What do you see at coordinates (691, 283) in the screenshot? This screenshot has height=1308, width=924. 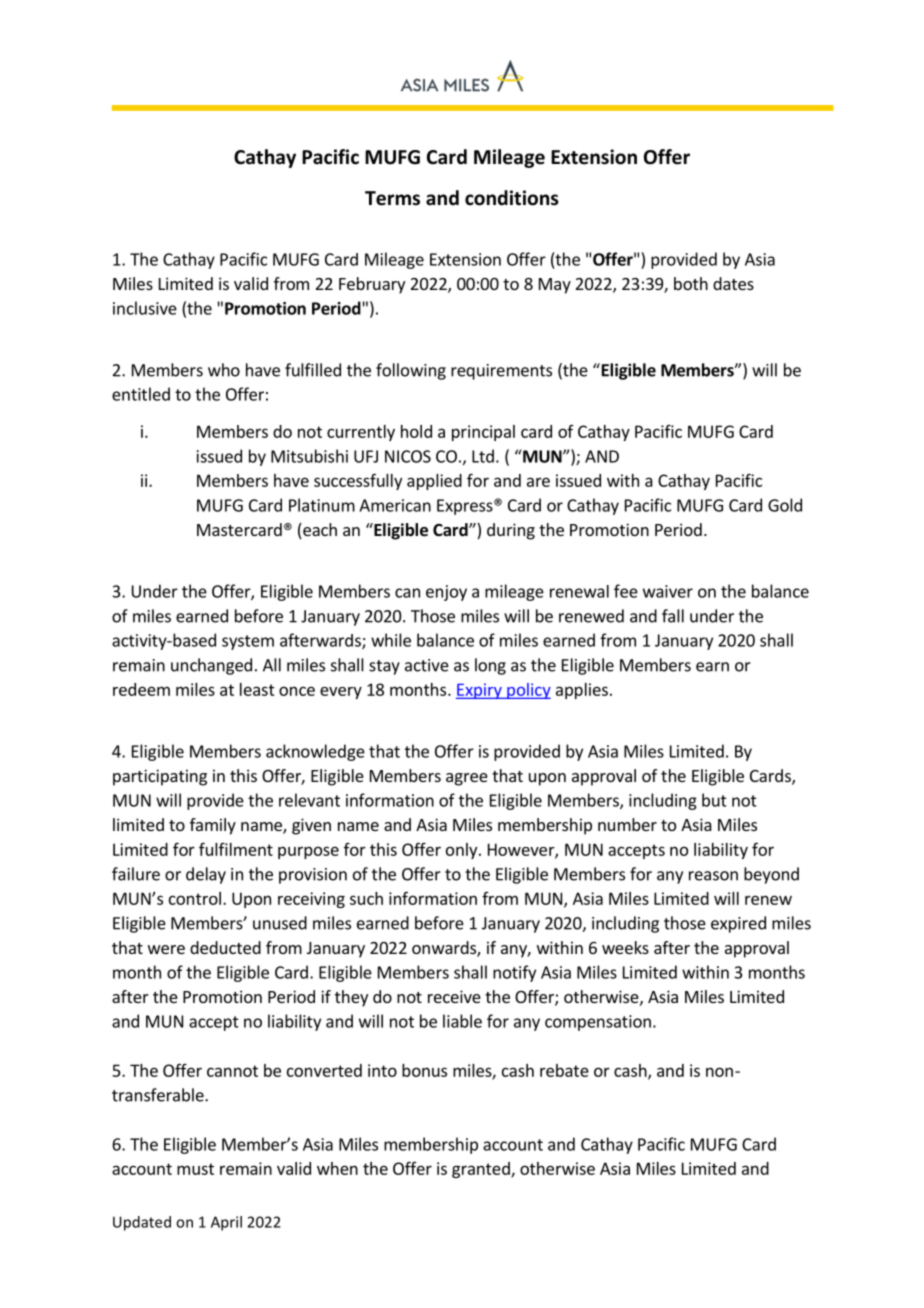 I see `both` at bounding box center [691, 283].
